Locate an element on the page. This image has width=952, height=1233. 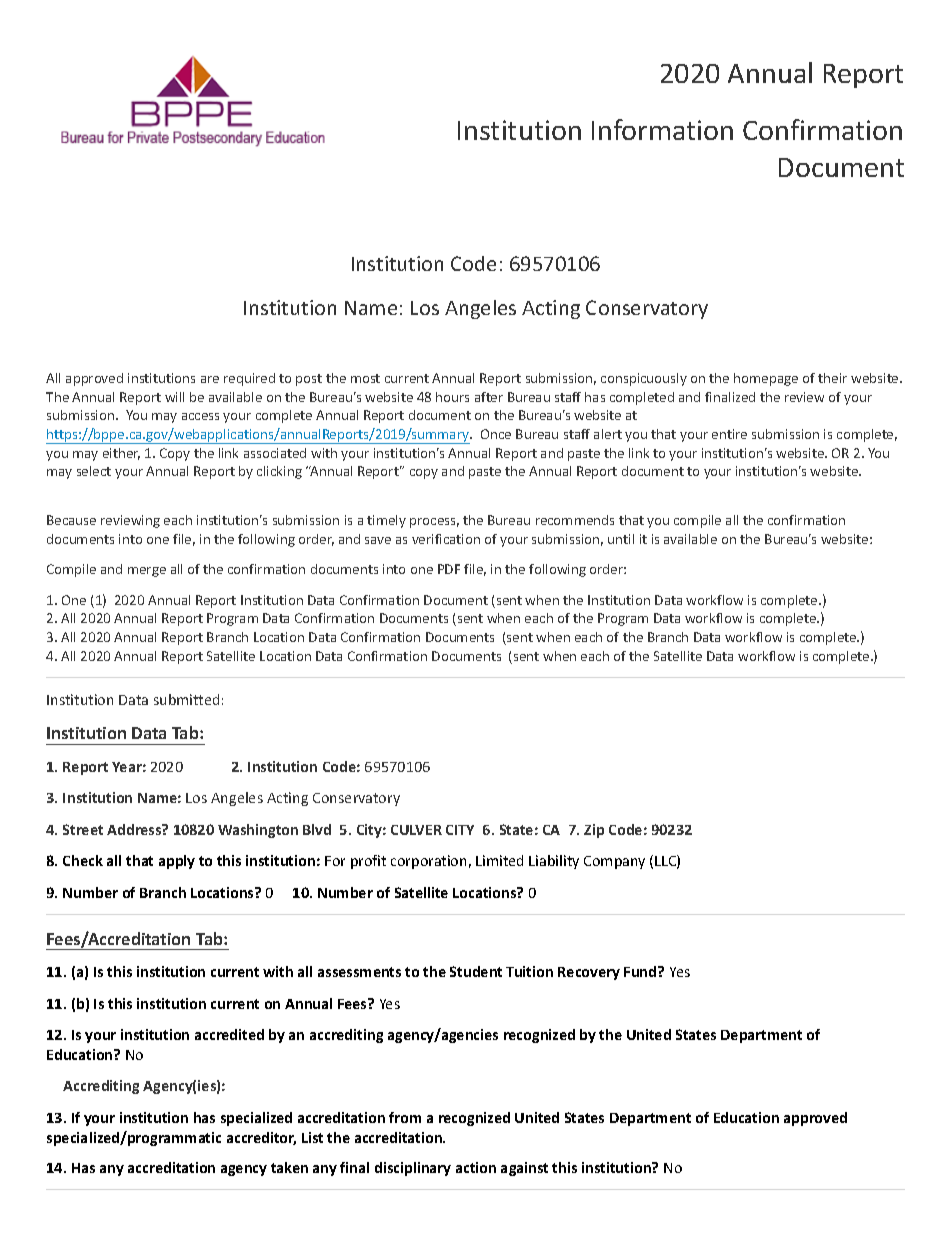
Company is located at coordinates (614, 862).
